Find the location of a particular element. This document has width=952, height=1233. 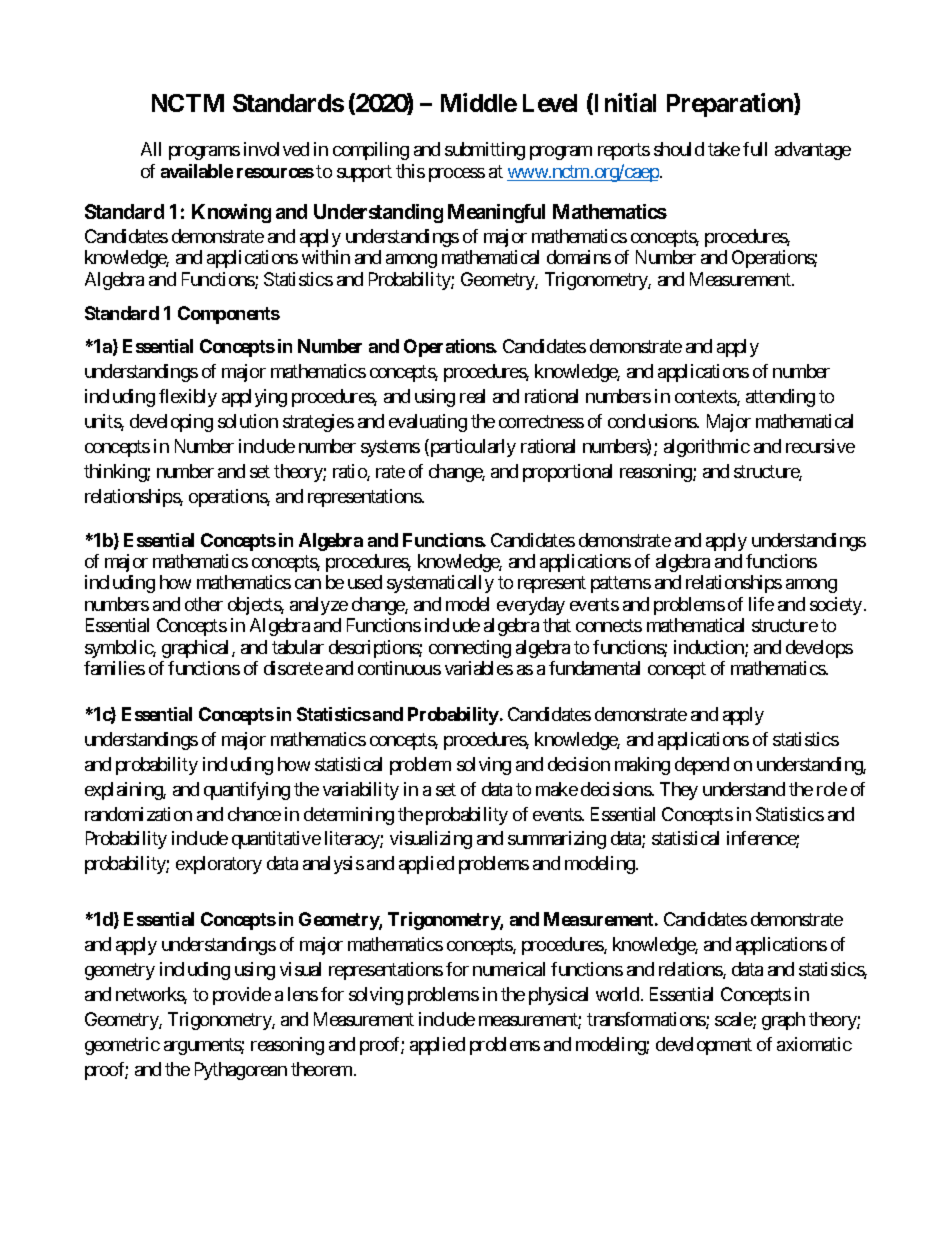

other is located at coordinates (204, 604).
